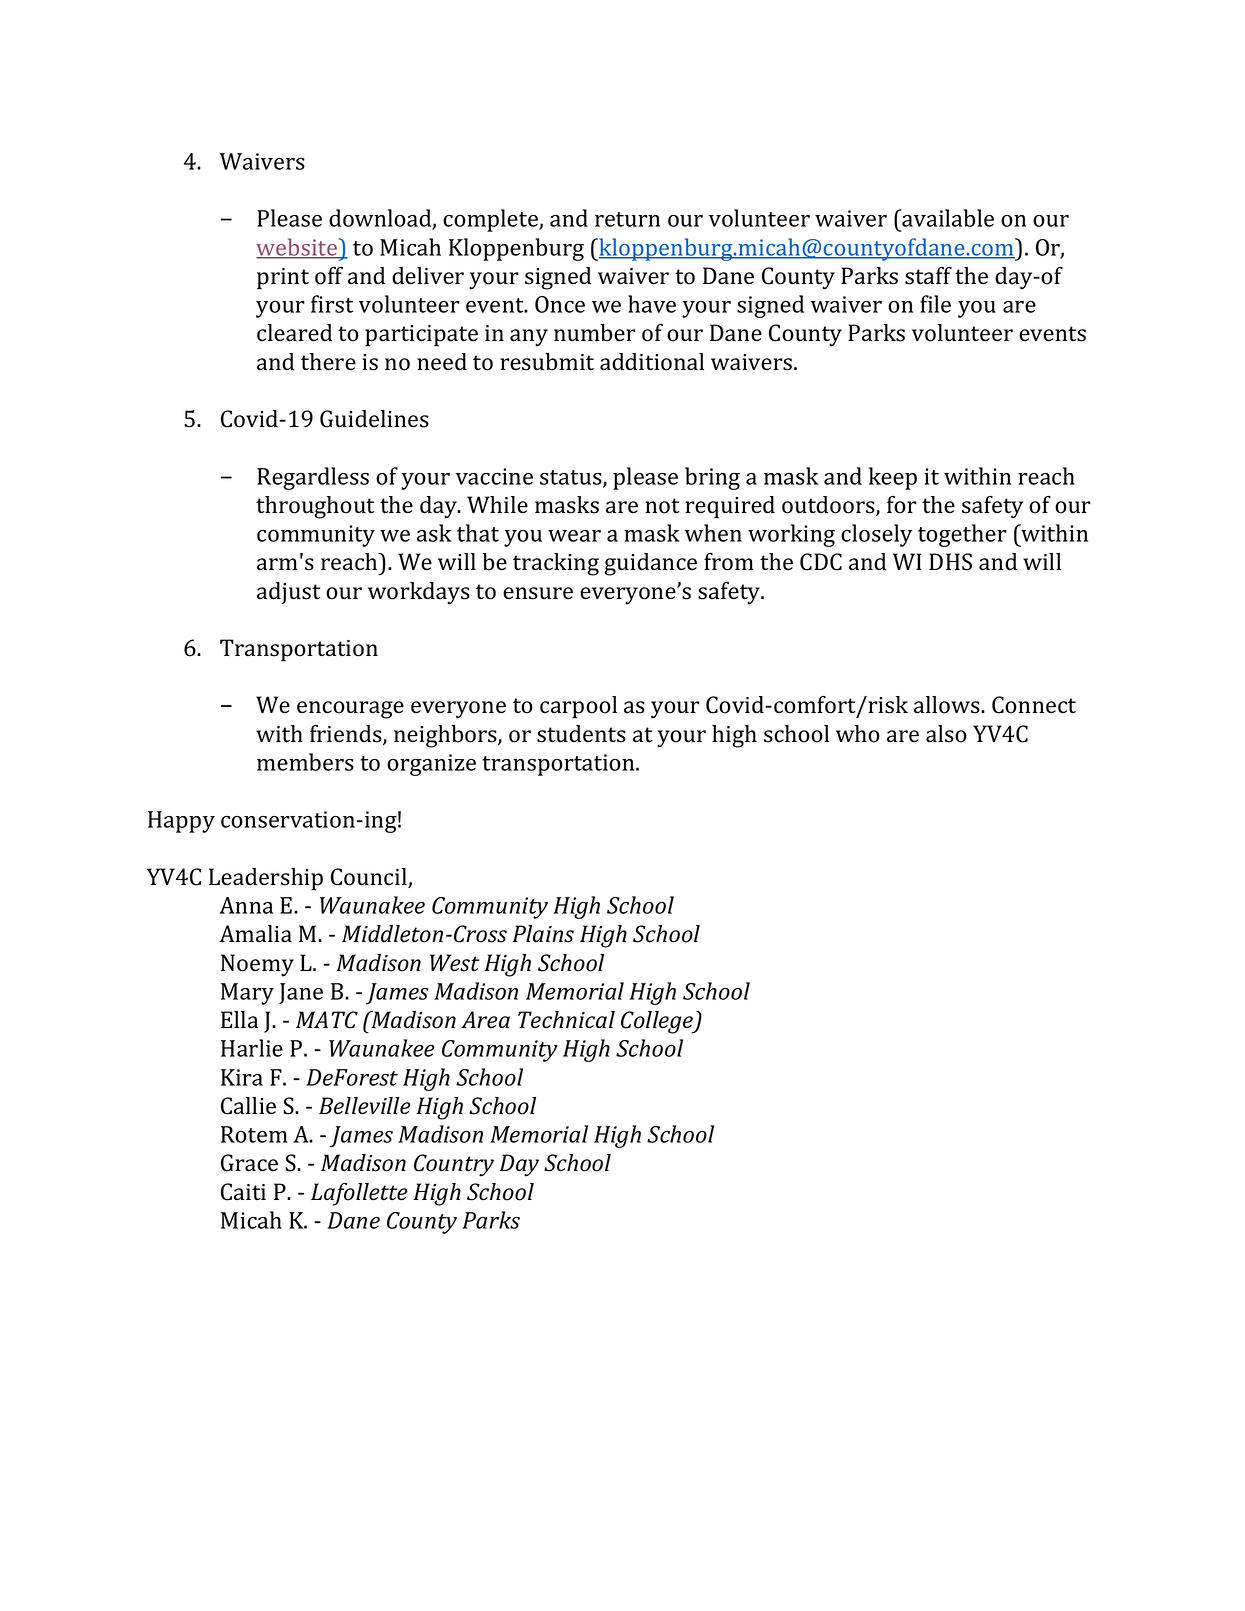 The image size is (1245, 1611). What do you see at coordinates (658, 1022) in the screenshot?
I see `College` at bounding box center [658, 1022].
